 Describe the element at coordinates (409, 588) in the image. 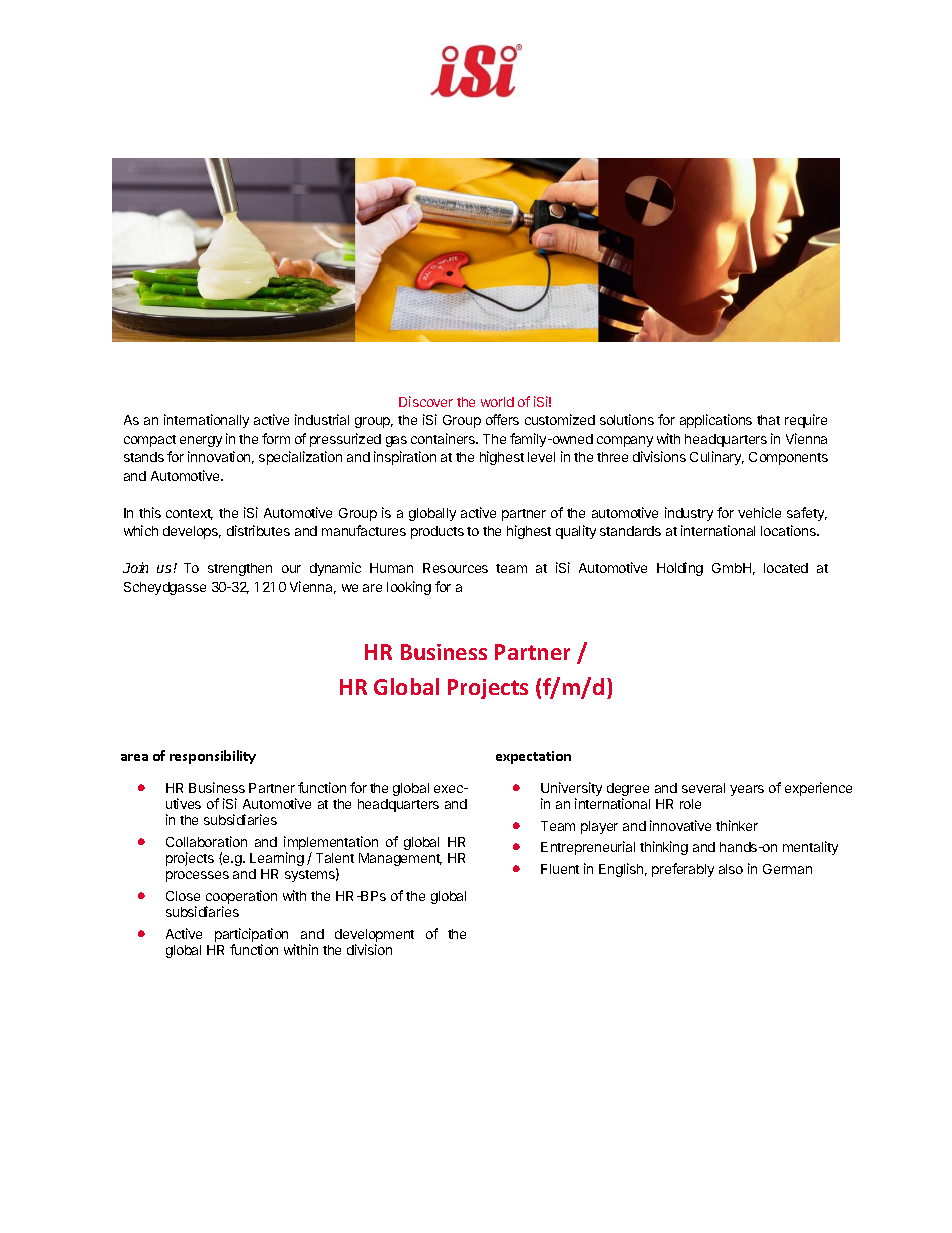

I see `looking` at that location.
